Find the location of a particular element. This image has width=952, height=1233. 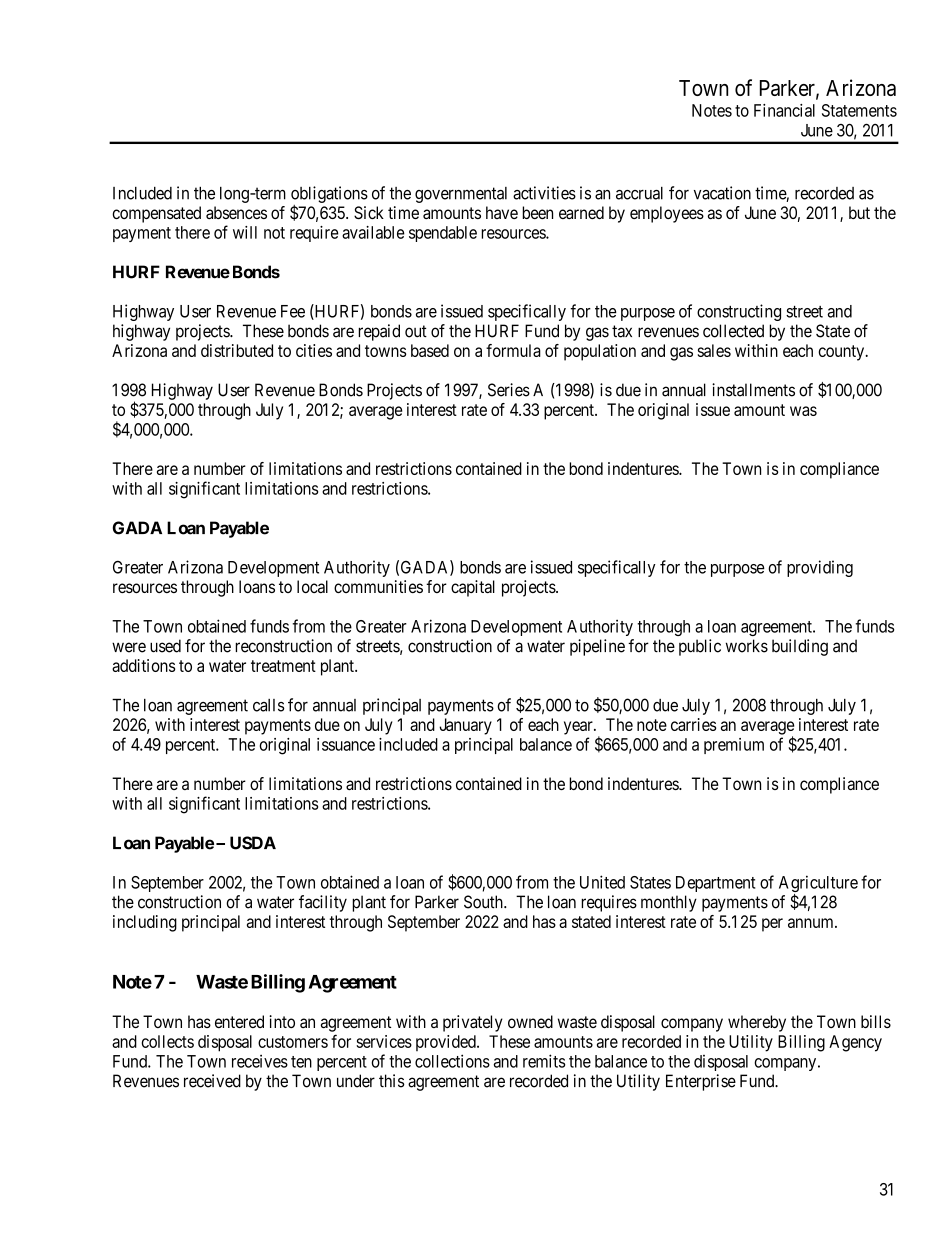

whereby is located at coordinates (757, 1023).
